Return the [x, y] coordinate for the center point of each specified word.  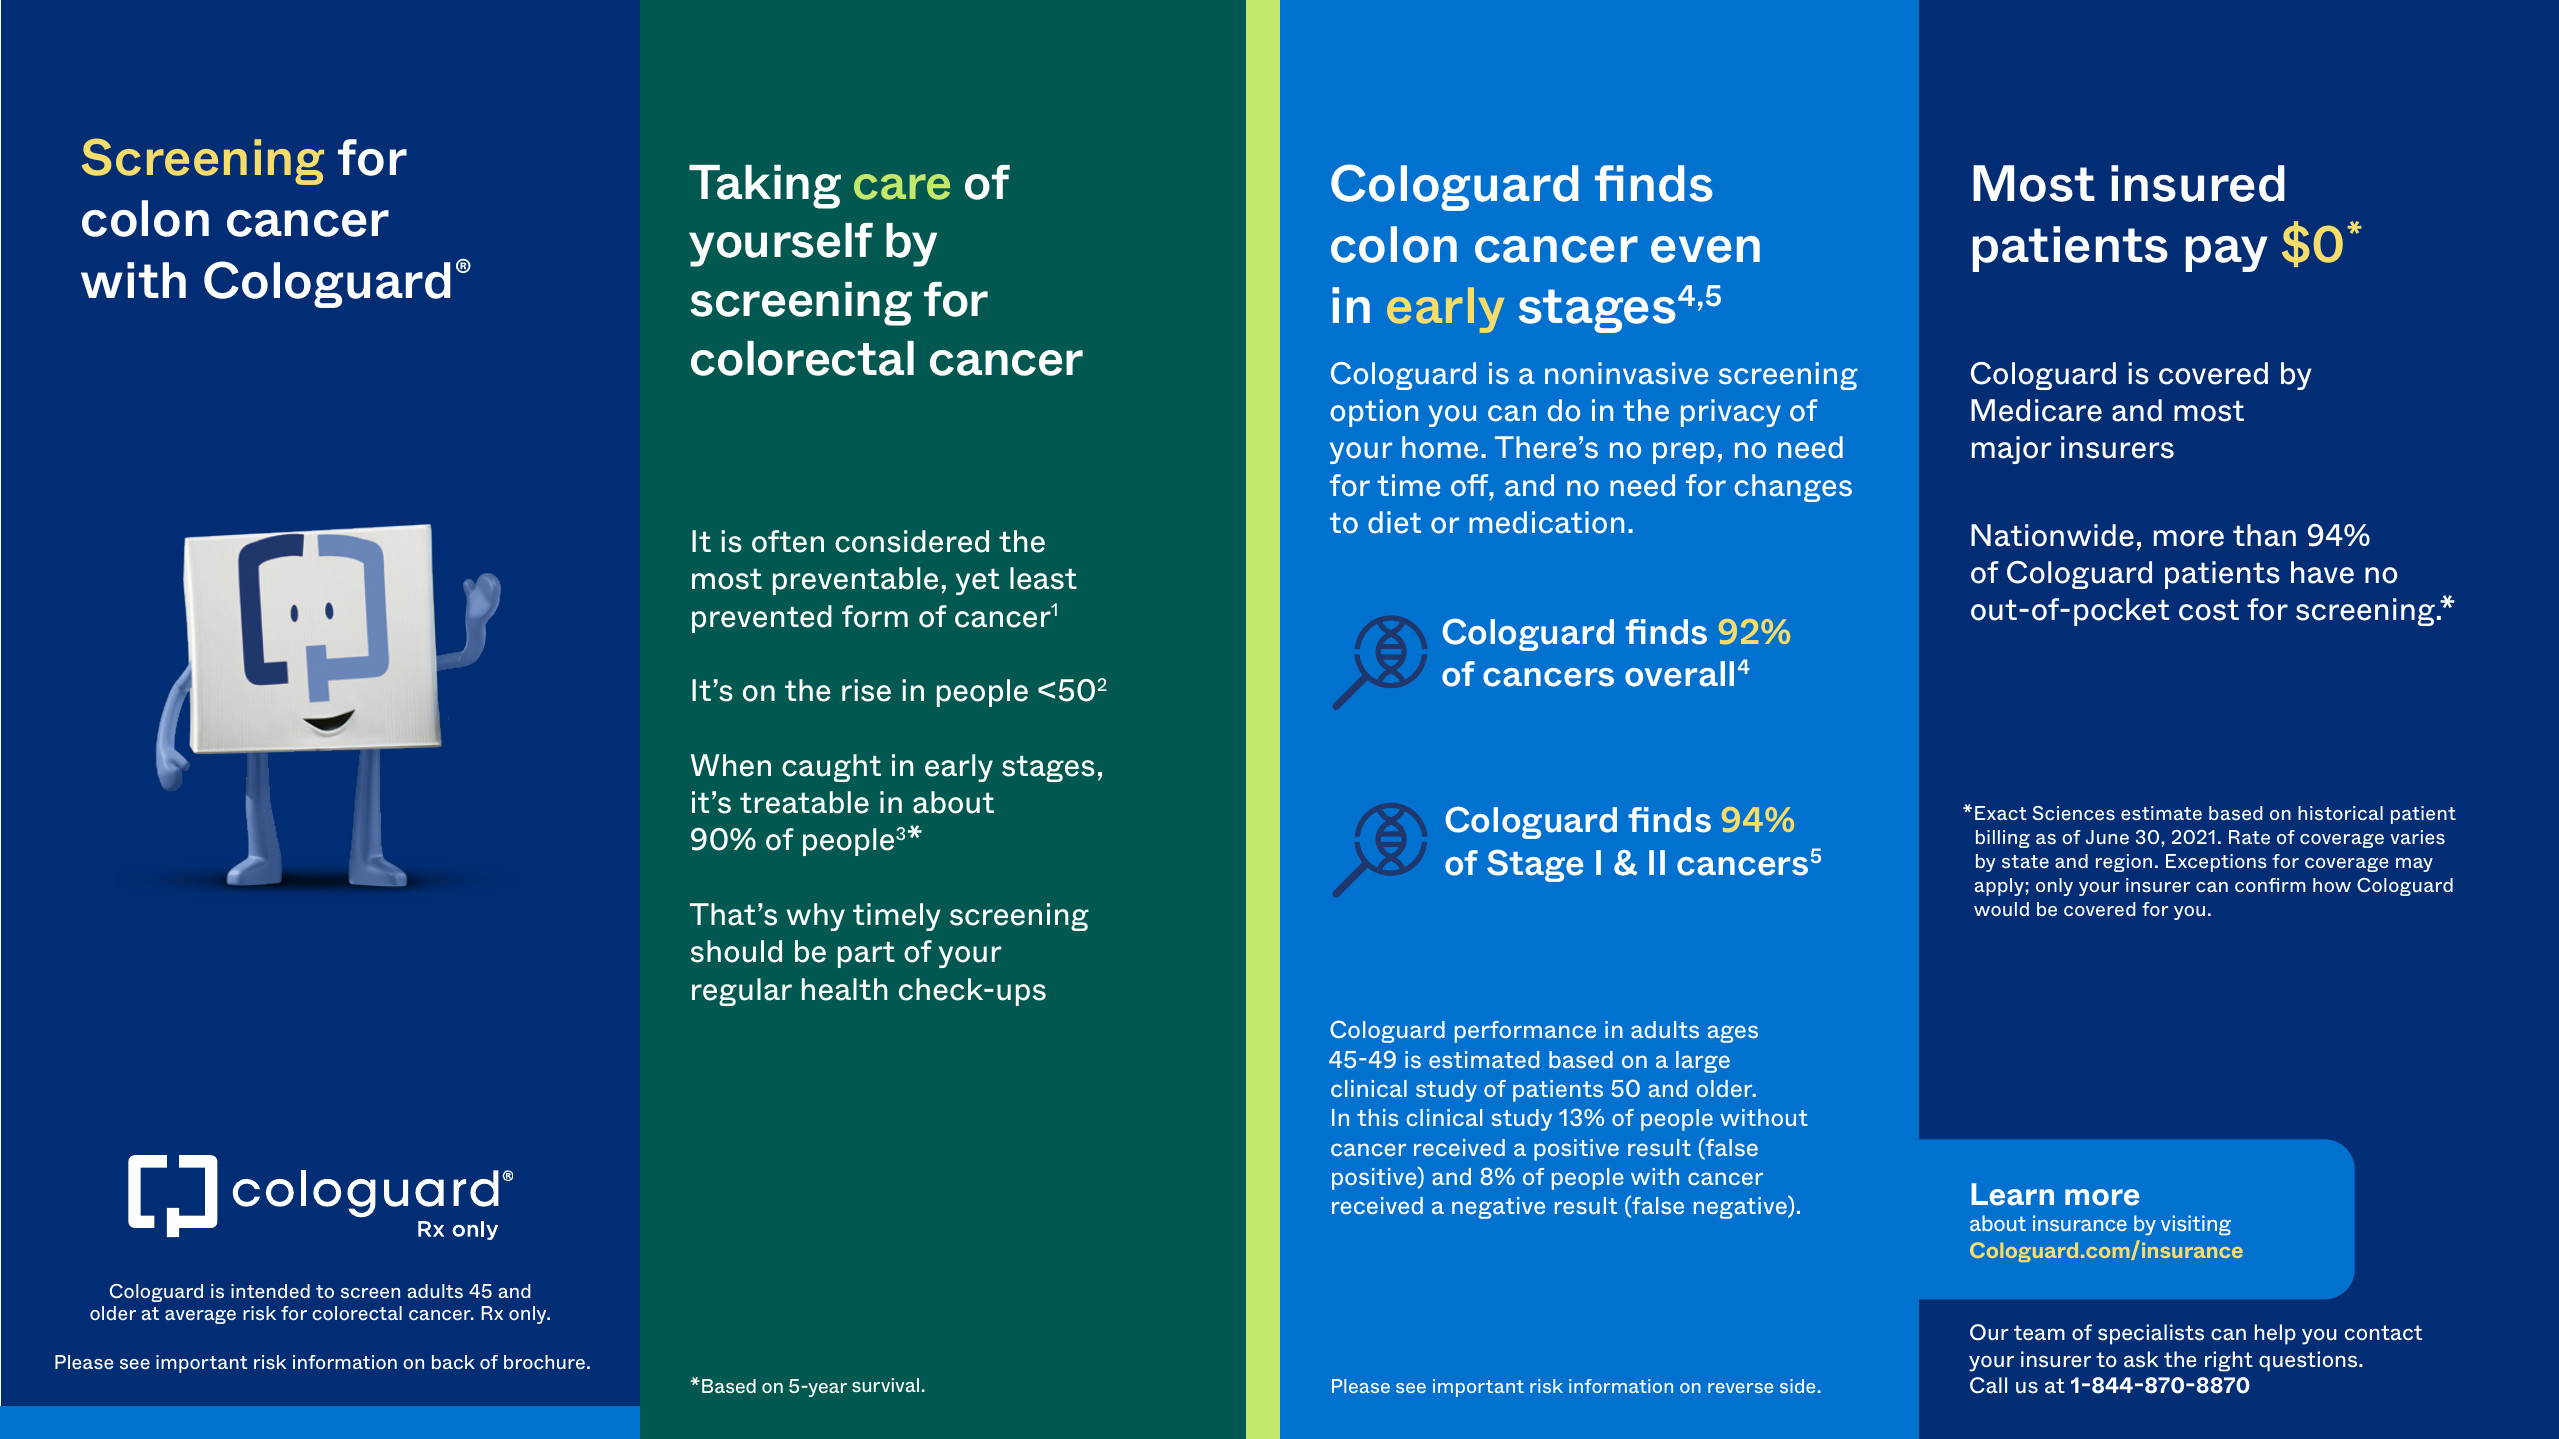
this [1377, 1117]
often [788, 541]
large [1703, 1062]
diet [1394, 522]
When [731, 765]
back [453, 1362]
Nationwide [2052, 535]
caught [831, 768]
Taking [765, 187]
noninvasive [1626, 373]
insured [2198, 183]
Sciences [2073, 813]
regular [742, 992]
